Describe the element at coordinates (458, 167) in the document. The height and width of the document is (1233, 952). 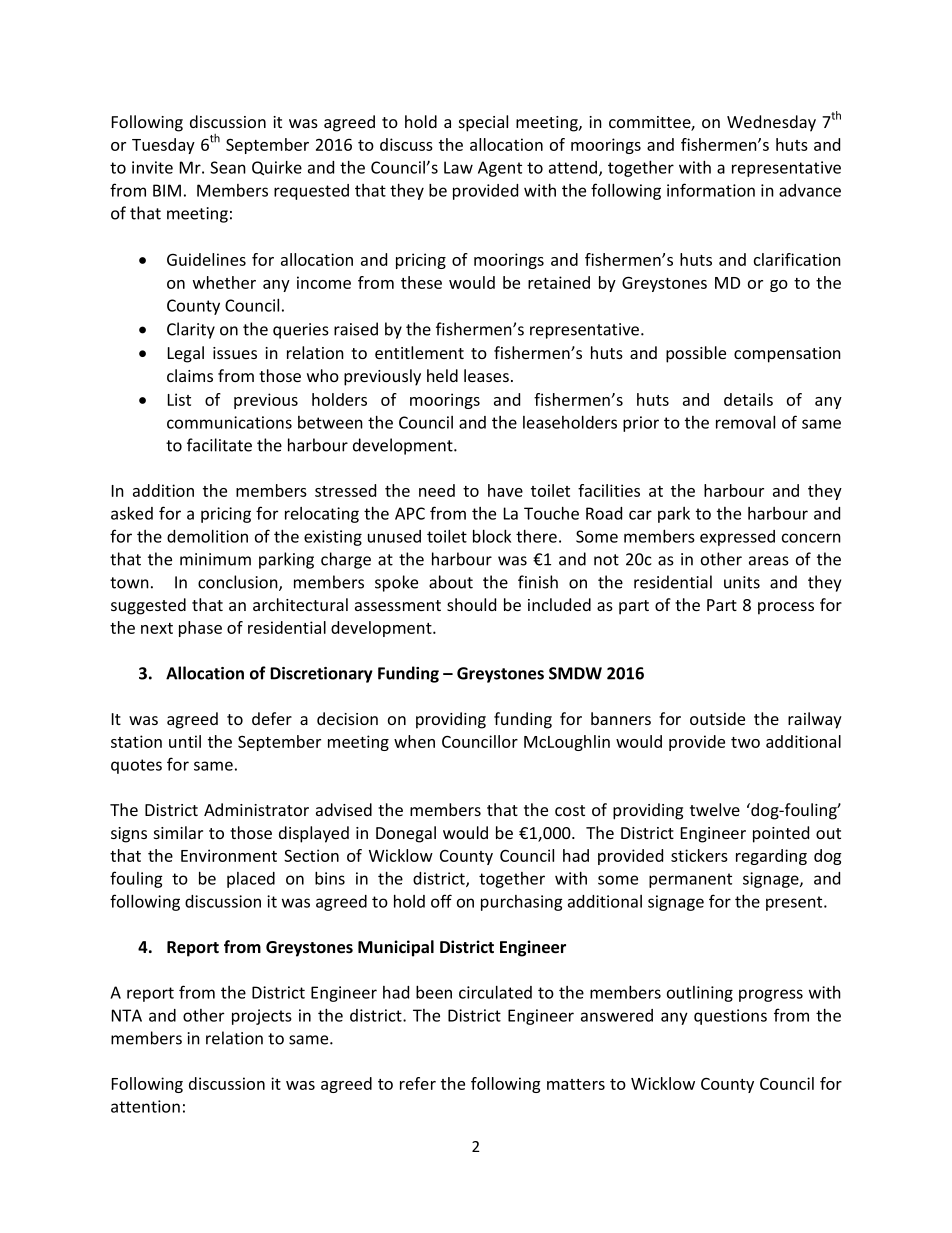
I see `Law` at that location.
